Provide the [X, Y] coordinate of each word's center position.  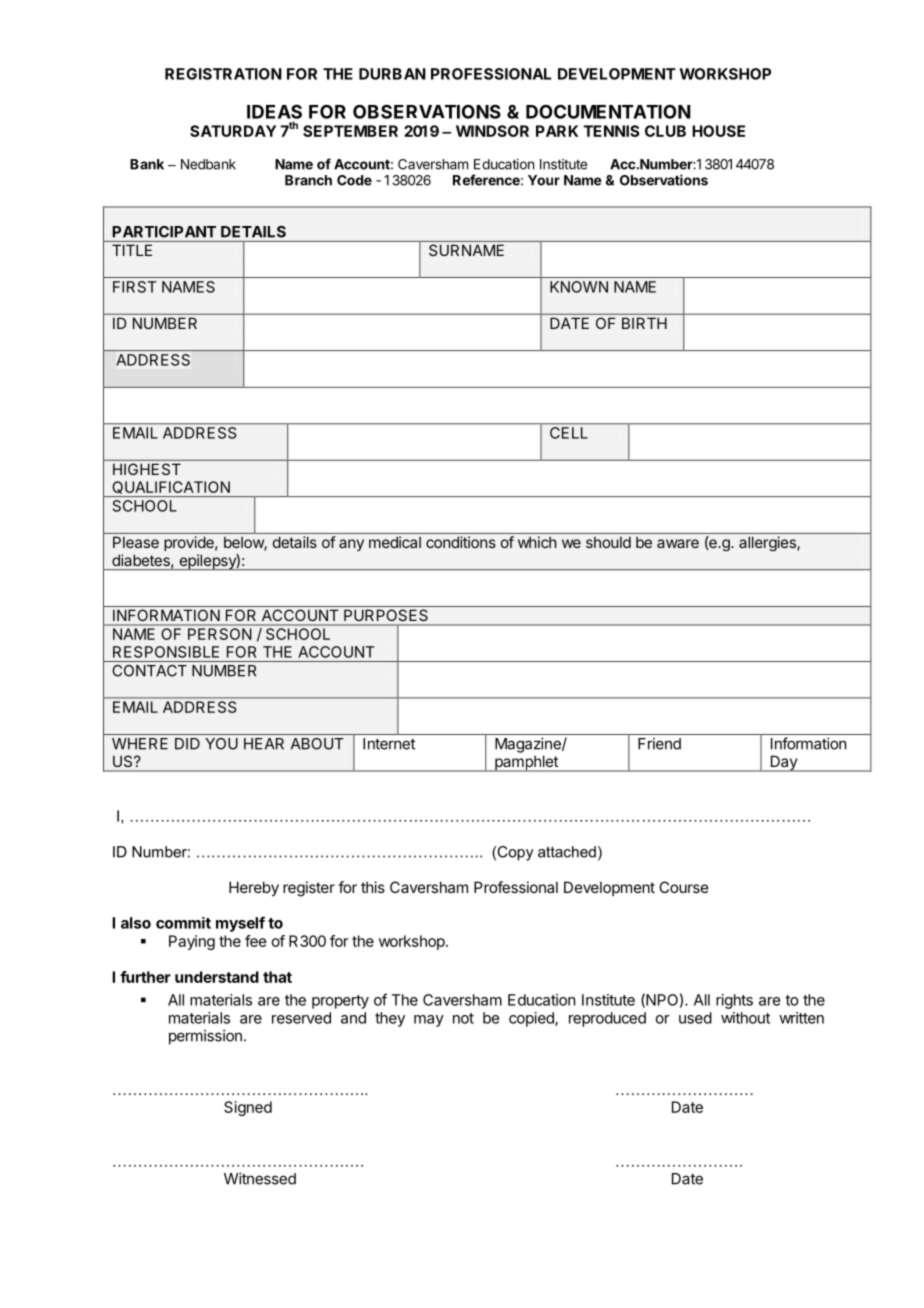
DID [187, 744]
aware [678, 543]
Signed [248, 1108]
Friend [659, 743]
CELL [569, 433]
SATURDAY [233, 131]
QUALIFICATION [171, 487]
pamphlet [526, 763]
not [463, 1018]
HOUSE [718, 131]
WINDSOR [492, 131]
